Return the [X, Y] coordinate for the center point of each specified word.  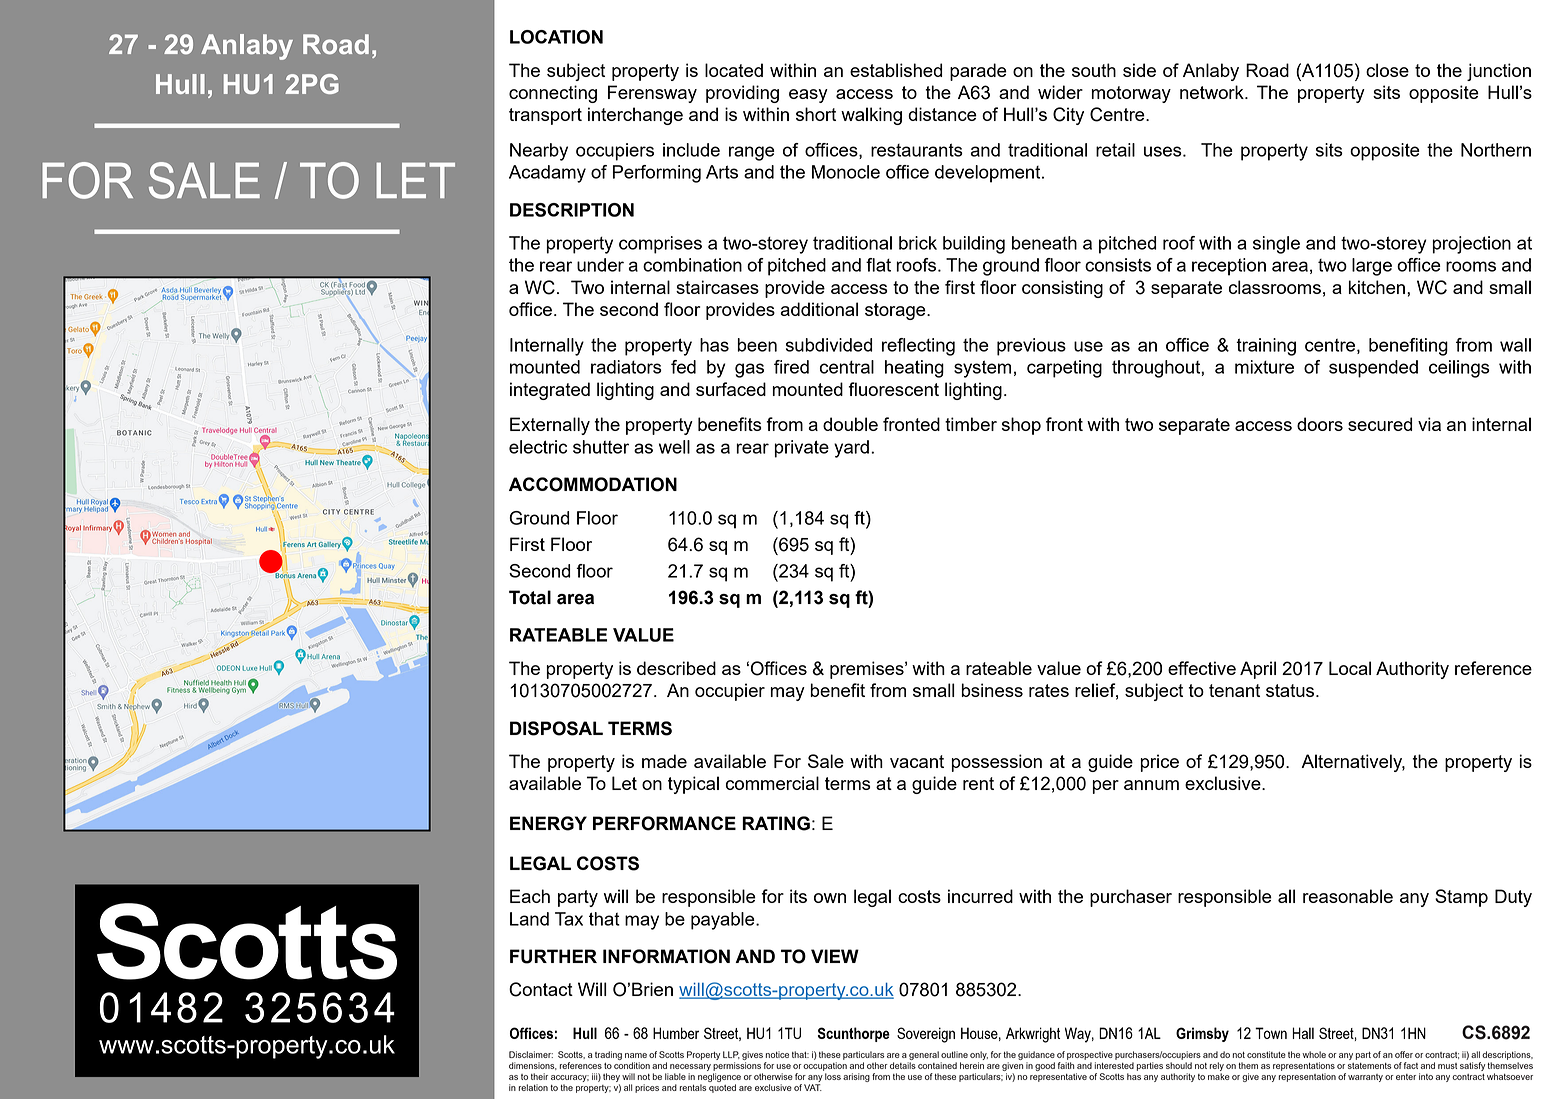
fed [683, 367]
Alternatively [1353, 763]
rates [1049, 690]
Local [1350, 668]
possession [996, 763]
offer [1404, 1054]
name [636, 1055]
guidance [1036, 1055]
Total [530, 597]
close [1387, 70]
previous [1031, 347]
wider [1060, 92]
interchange [635, 116]
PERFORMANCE [664, 823]
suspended [1373, 369]
